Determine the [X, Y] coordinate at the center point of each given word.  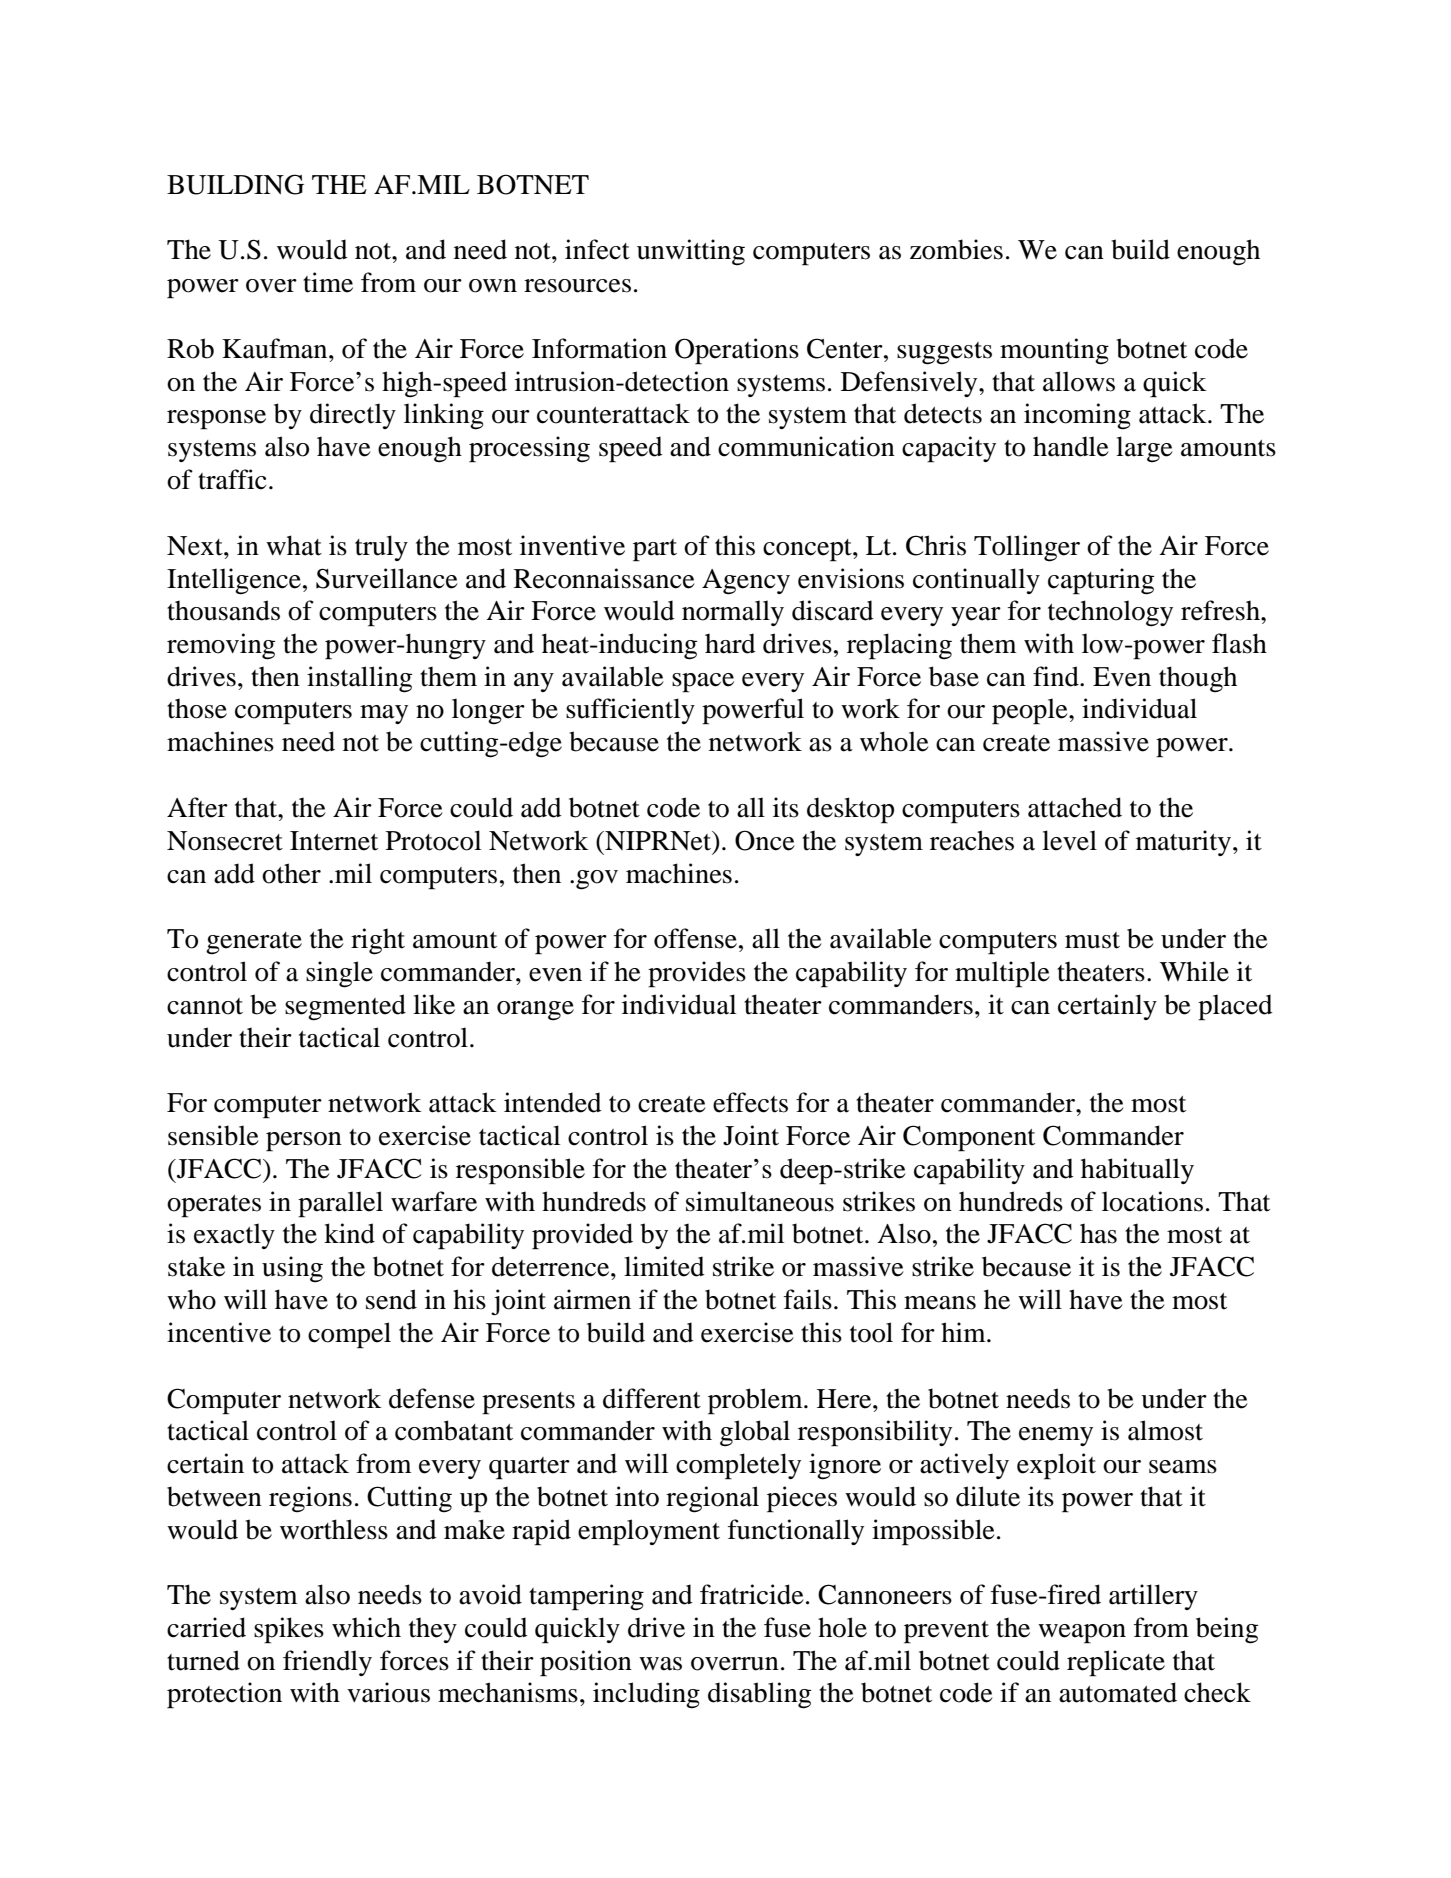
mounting [1054, 351]
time [328, 282]
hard [730, 643]
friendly [327, 1663]
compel [349, 1335]
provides [697, 974]
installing [359, 679]
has [1098, 1233]
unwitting [691, 252]
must [1092, 940]
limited [664, 1266]
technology [1110, 613]
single [339, 974]
